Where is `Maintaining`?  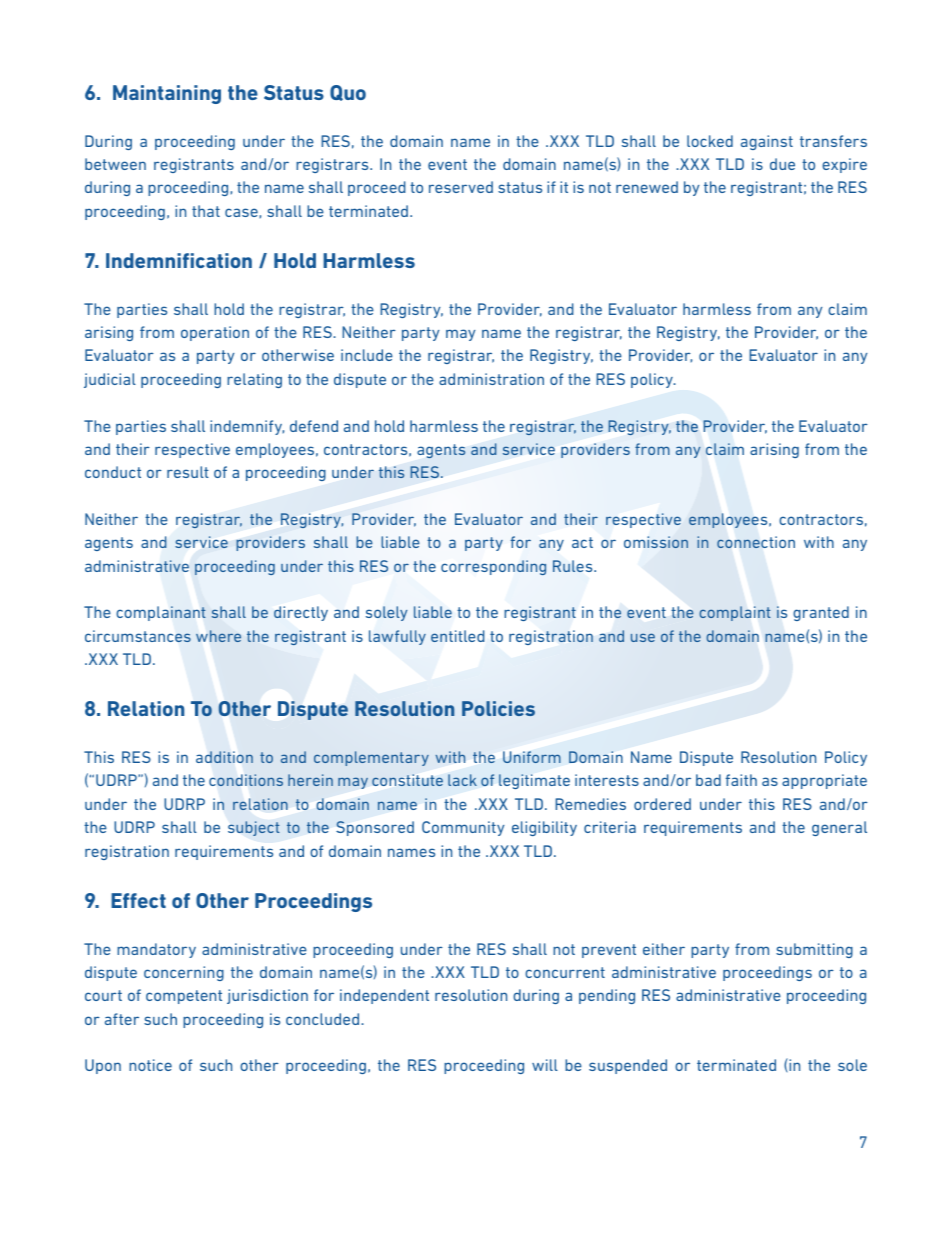 Maintaining is located at coordinates (167, 94).
